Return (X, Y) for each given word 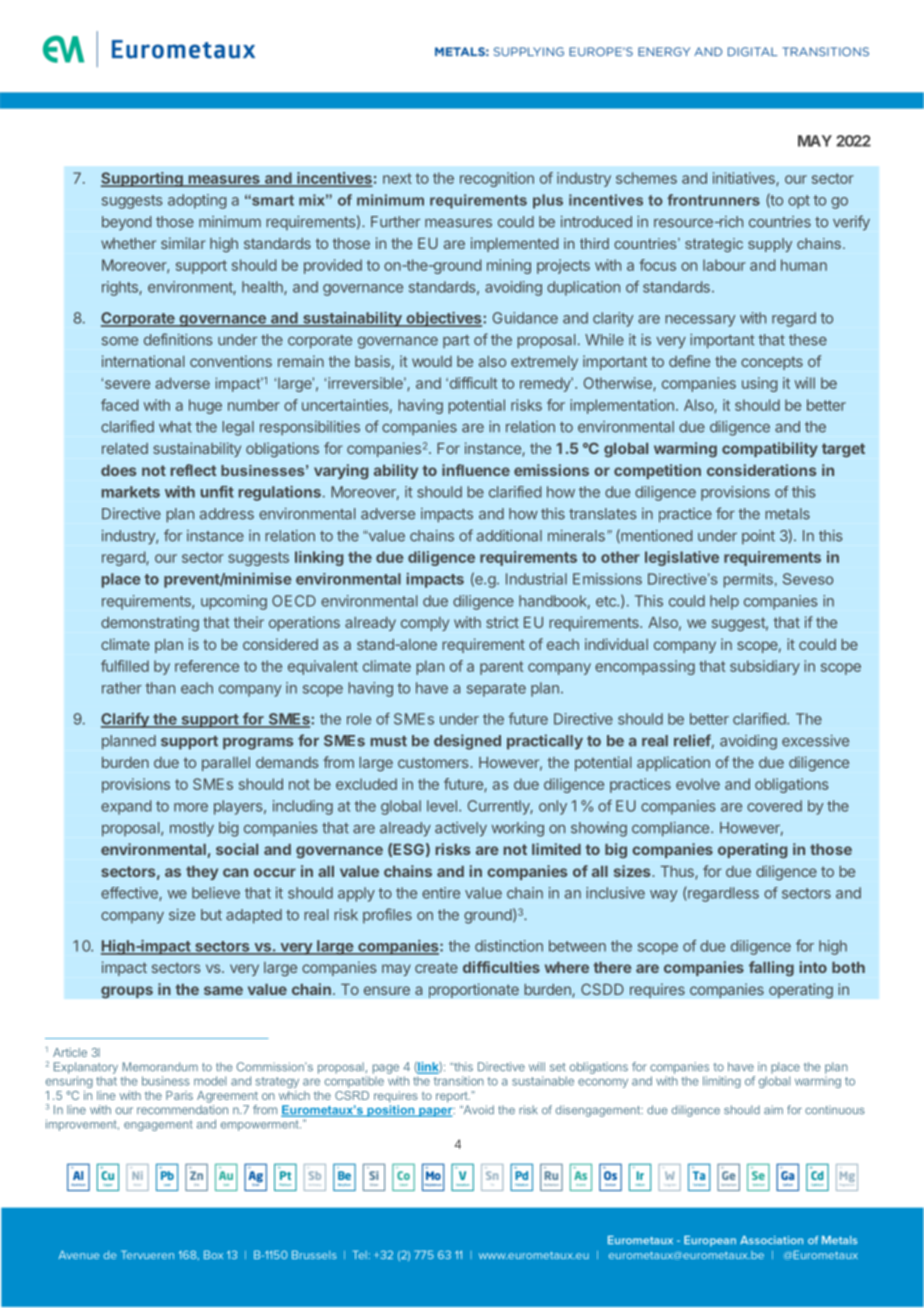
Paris (179, 1095)
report (453, 1097)
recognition (497, 179)
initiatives (745, 179)
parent (502, 668)
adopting (197, 201)
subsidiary (765, 667)
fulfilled (125, 666)
